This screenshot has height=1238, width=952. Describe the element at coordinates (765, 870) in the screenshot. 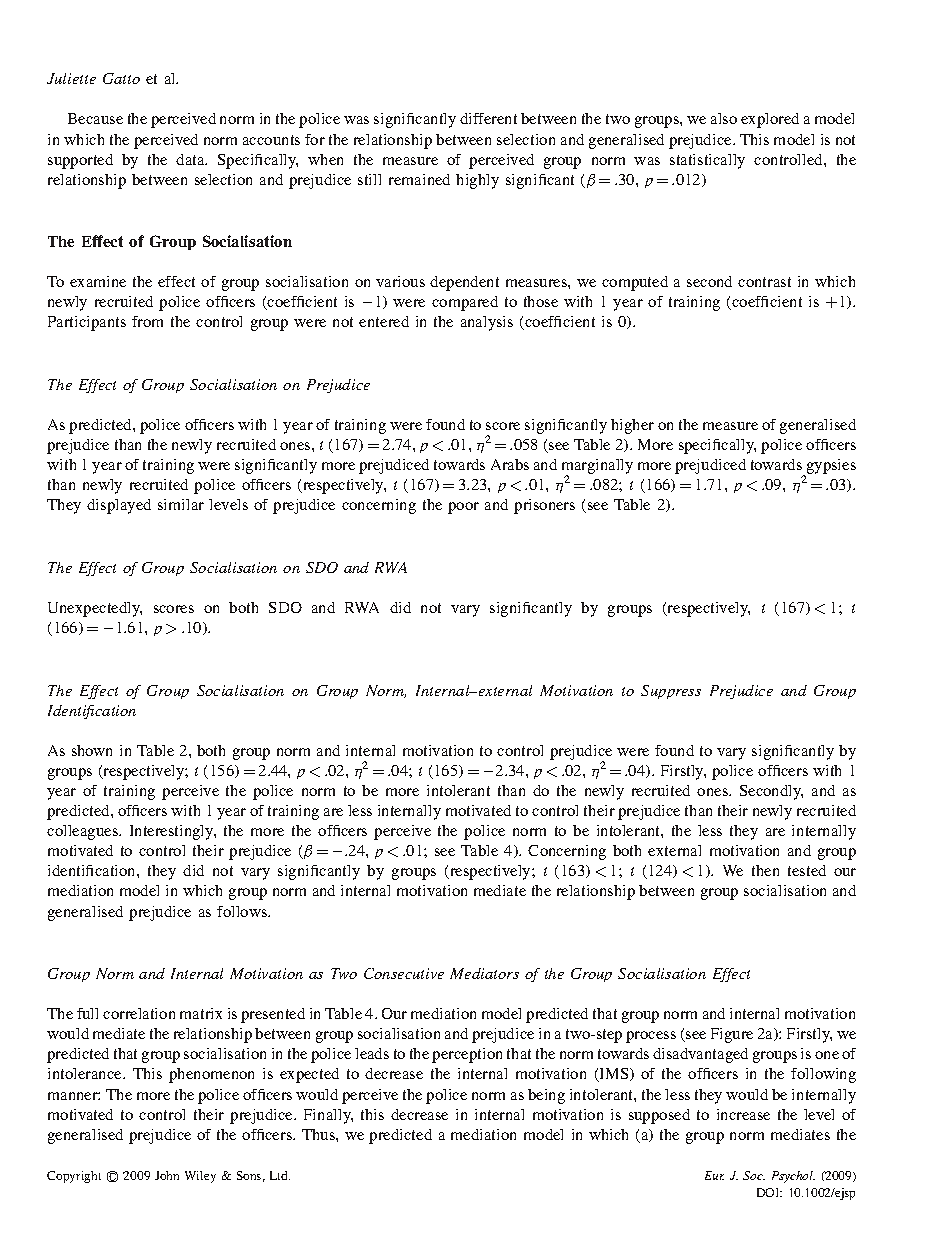

I see `then` at that location.
